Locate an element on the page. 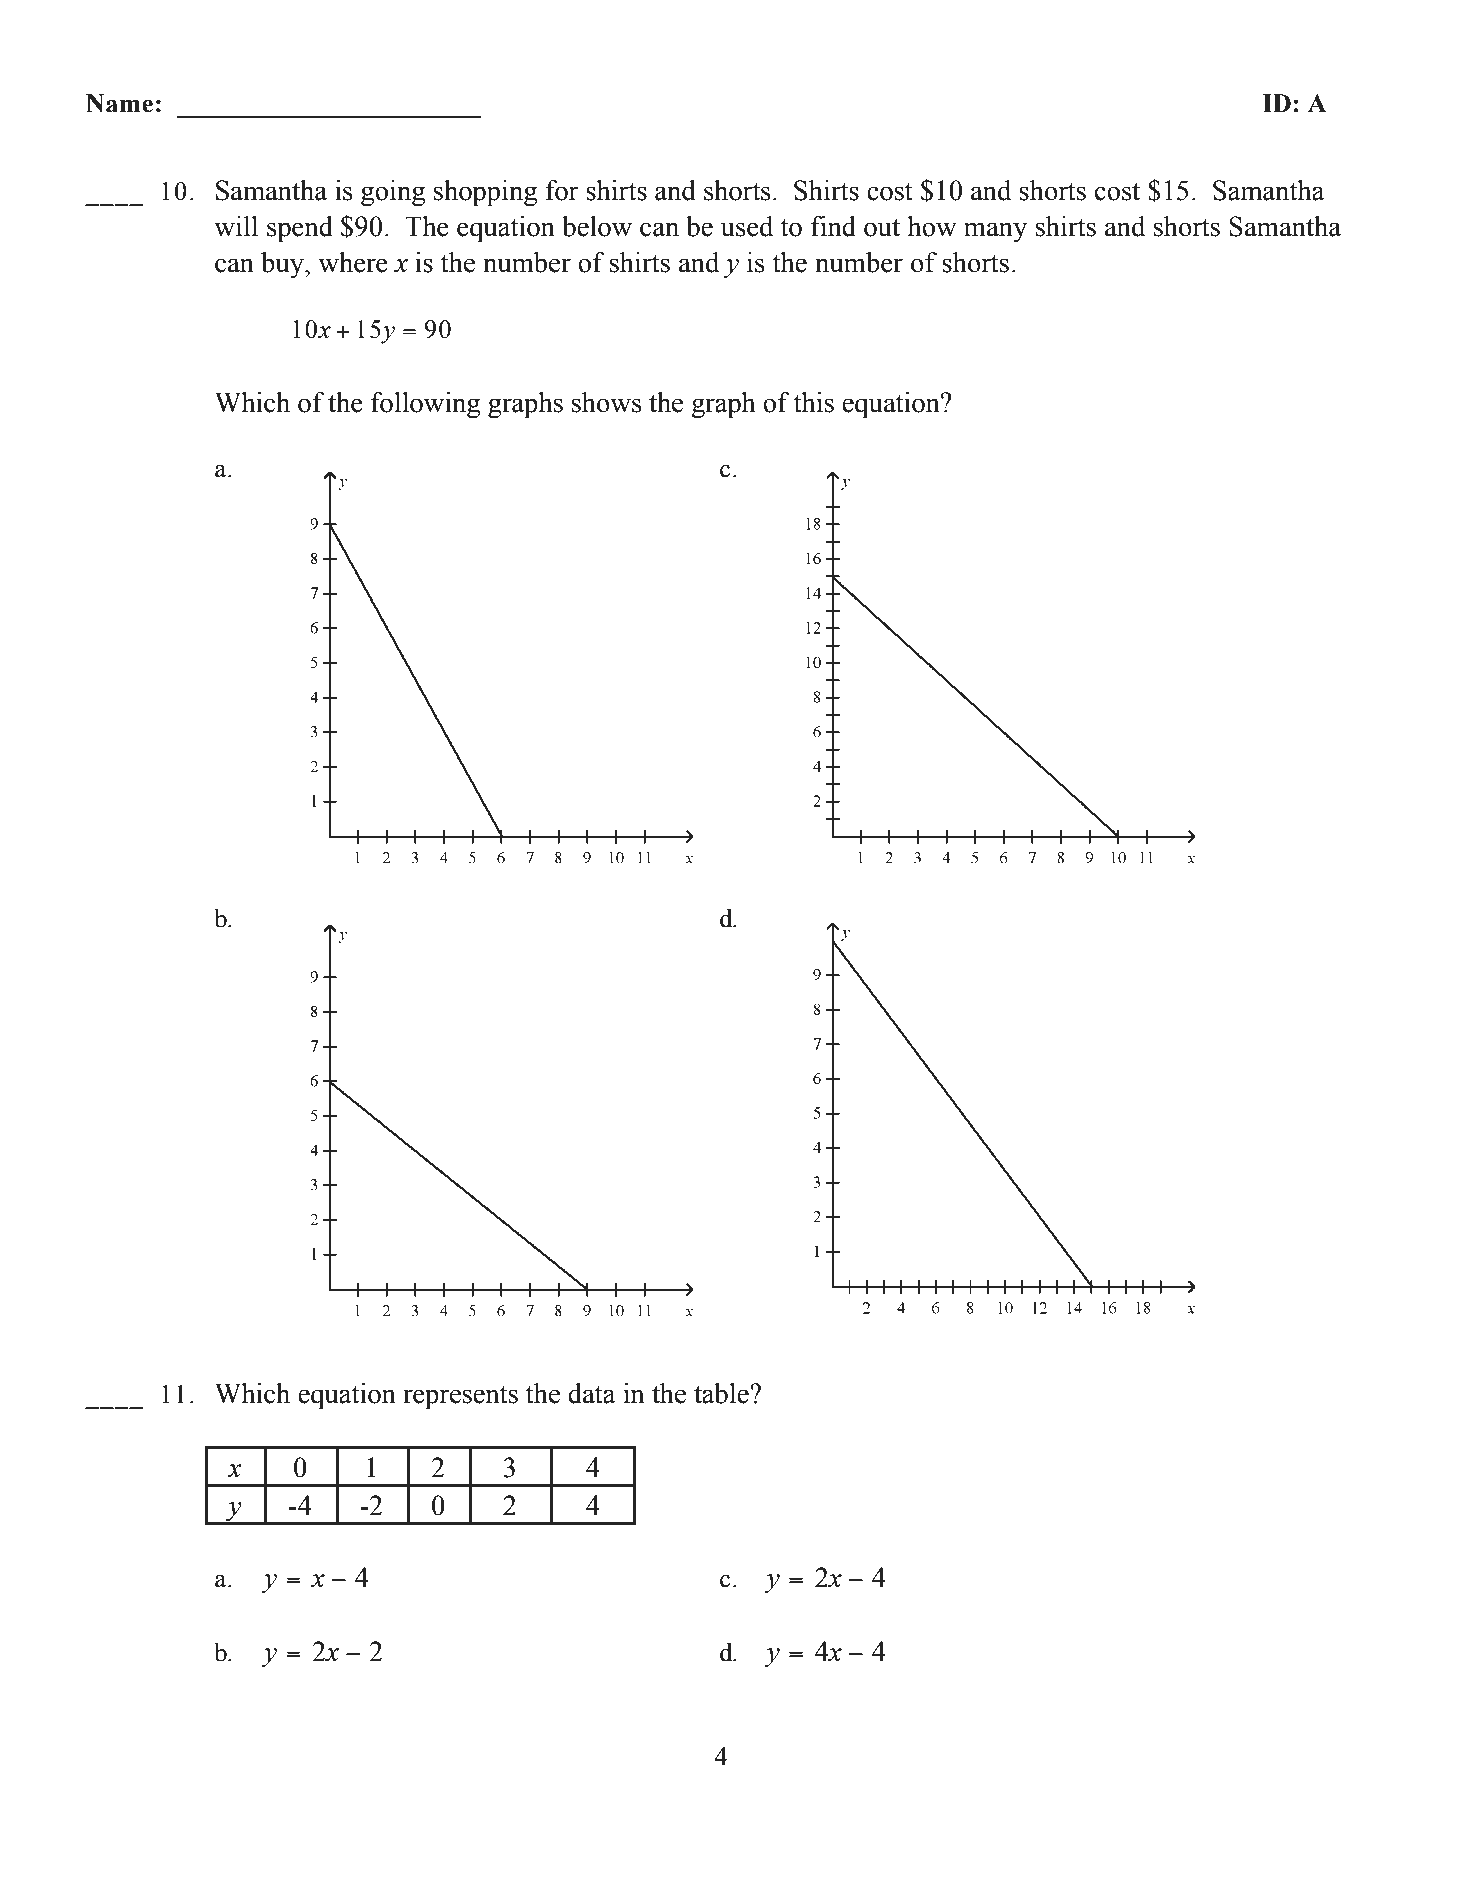  will is located at coordinates (236, 226).
